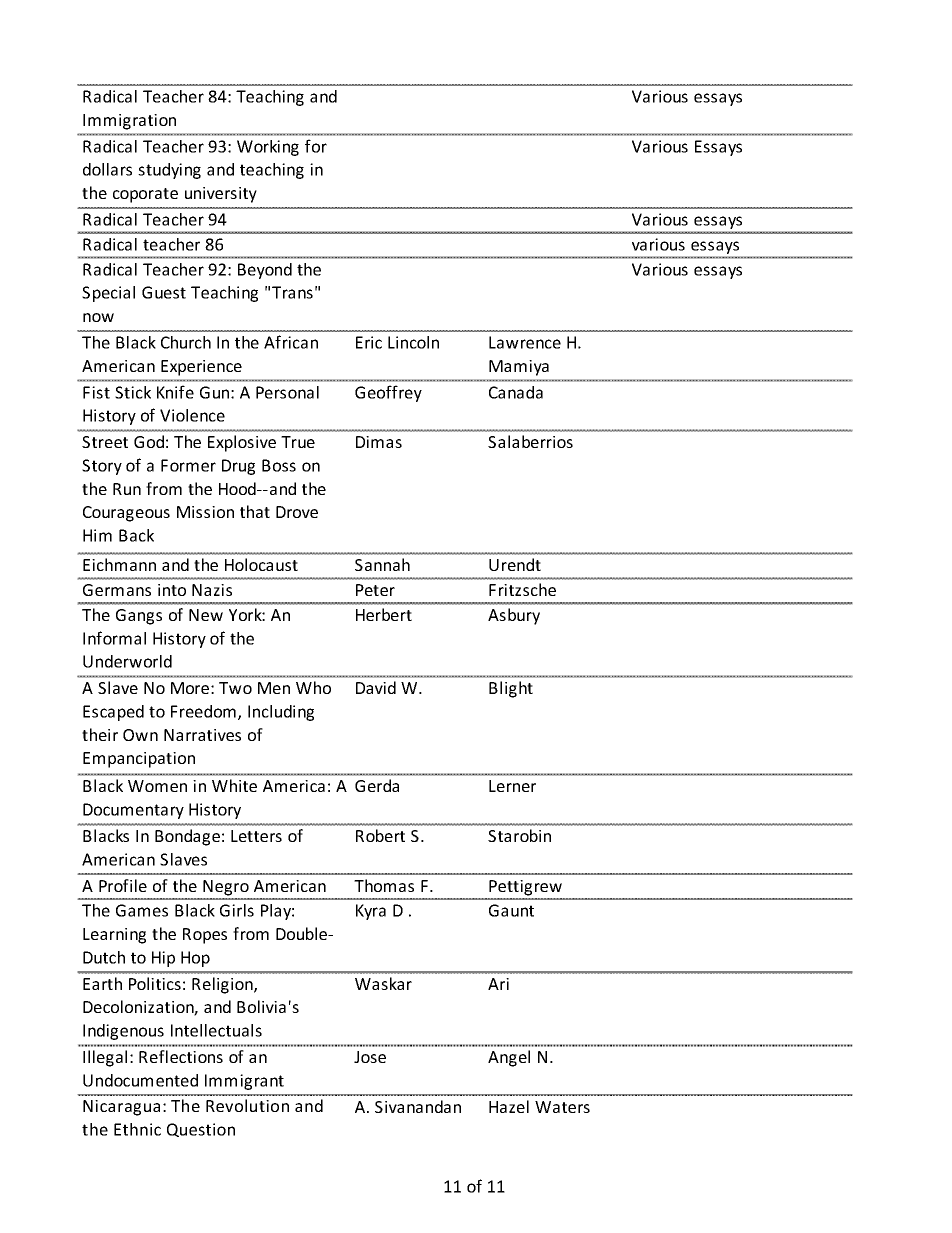 This page has width=952, height=1233. What do you see at coordinates (169, 171) in the page?
I see `studying` at bounding box center [169, 171].
